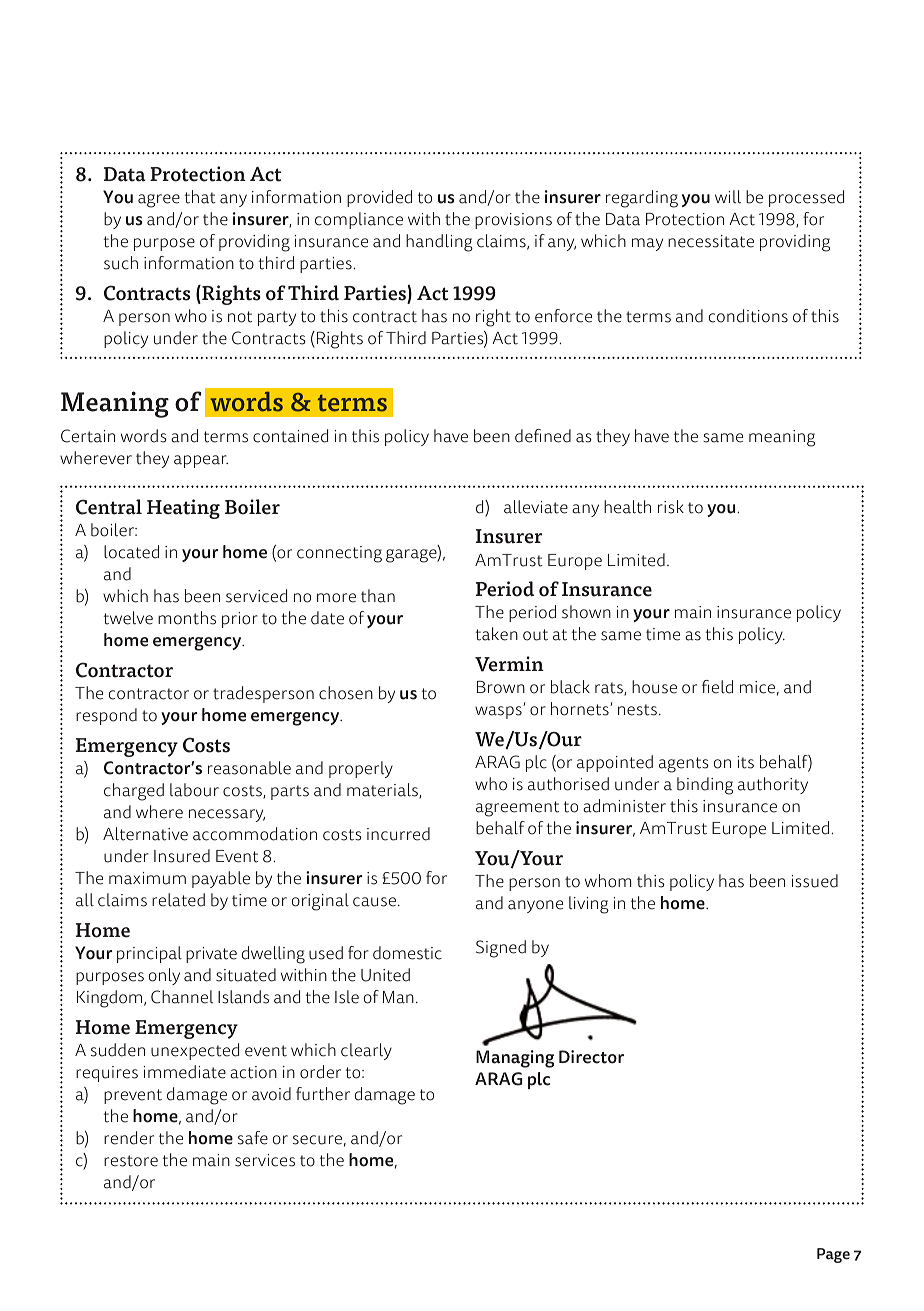  What do you see at coordinates (711, 241) in the document?
I see `necessitate` at bounding box center [711, 241].
